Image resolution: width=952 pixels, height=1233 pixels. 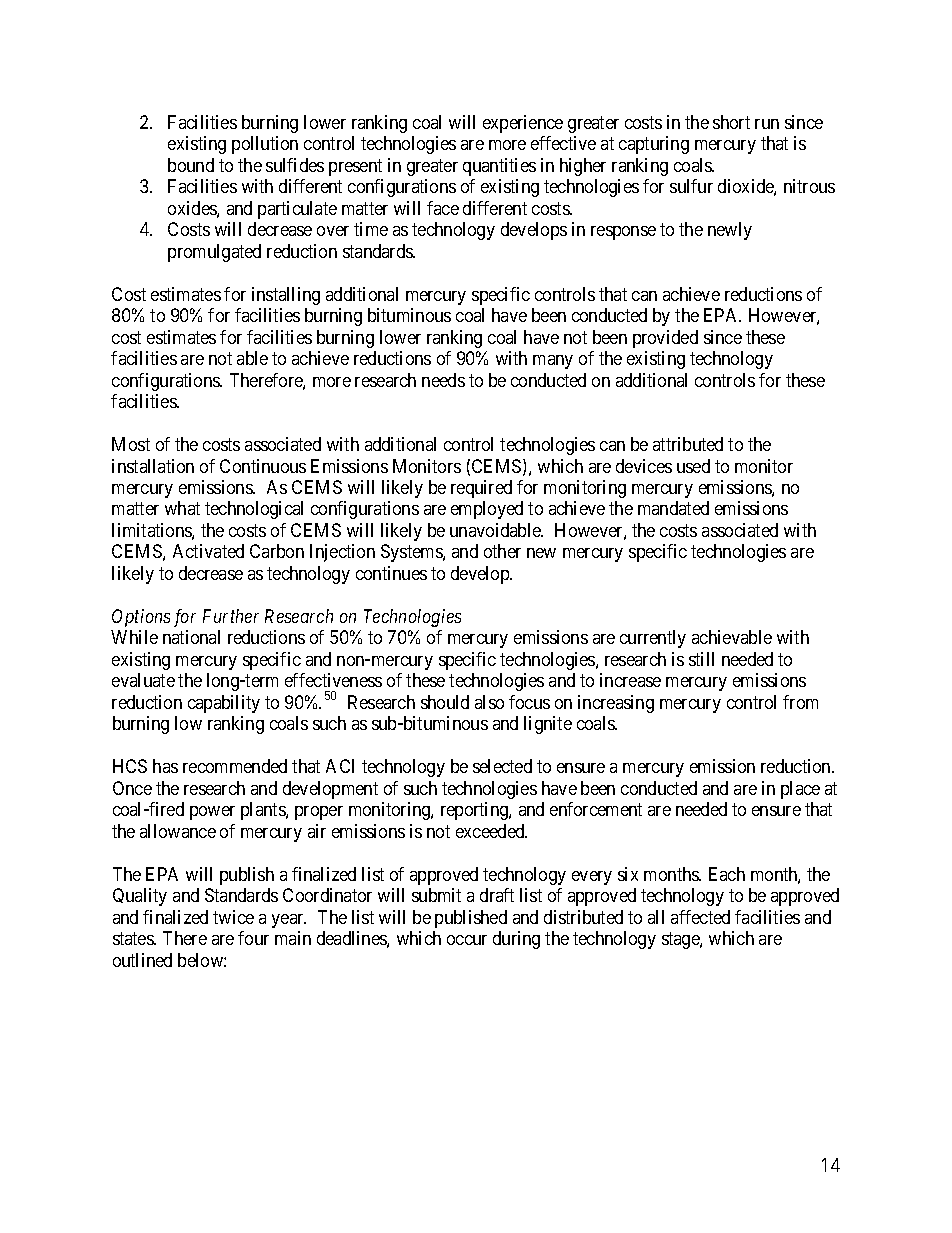 What do you see at coordinates (800, 702) in the page?
I see `from` at bounding box center [800, 702].
